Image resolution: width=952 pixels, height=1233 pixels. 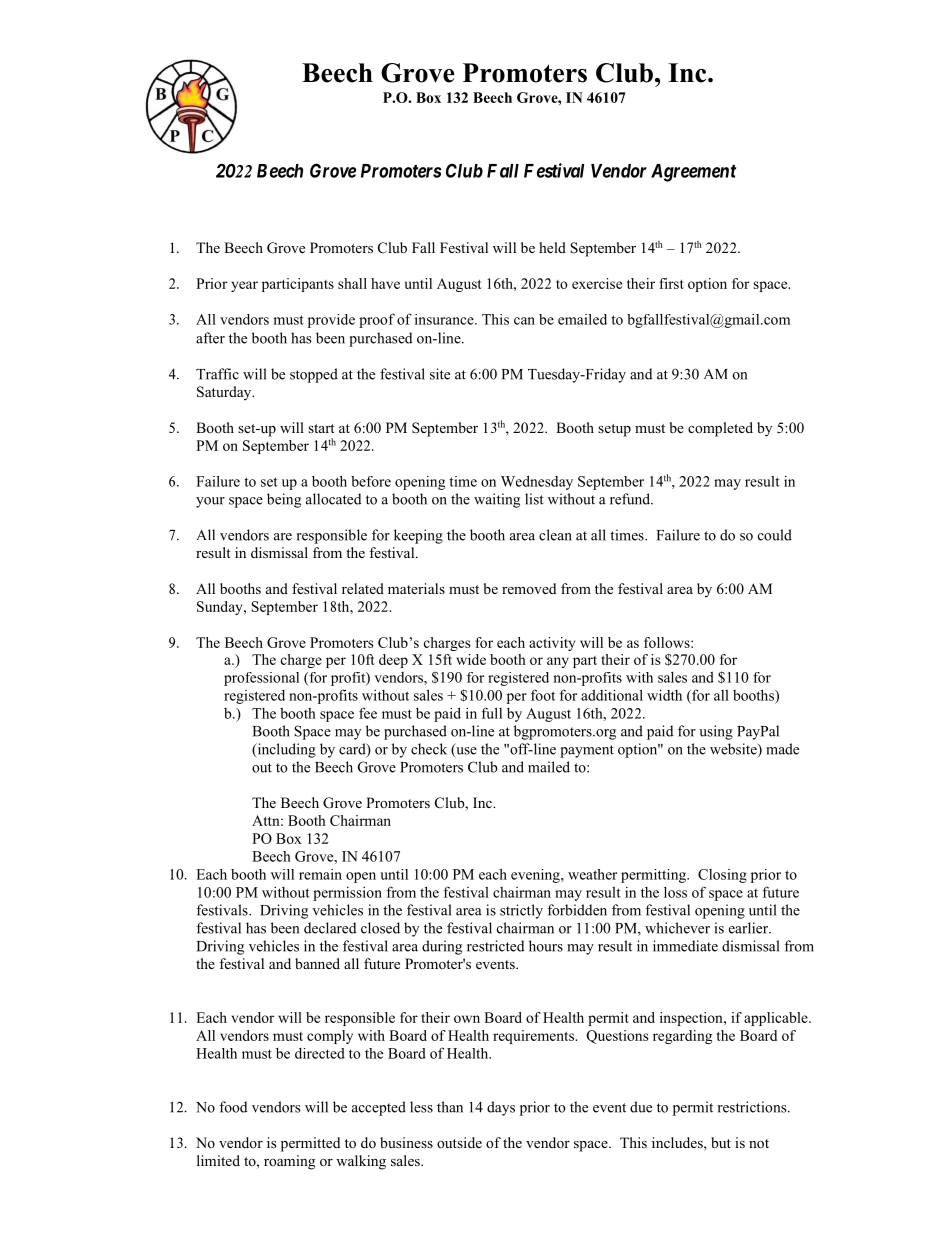 What do you see at coordinates (775, 535) in the screenshot?
I see `could` at bounding box center [775, 535].
